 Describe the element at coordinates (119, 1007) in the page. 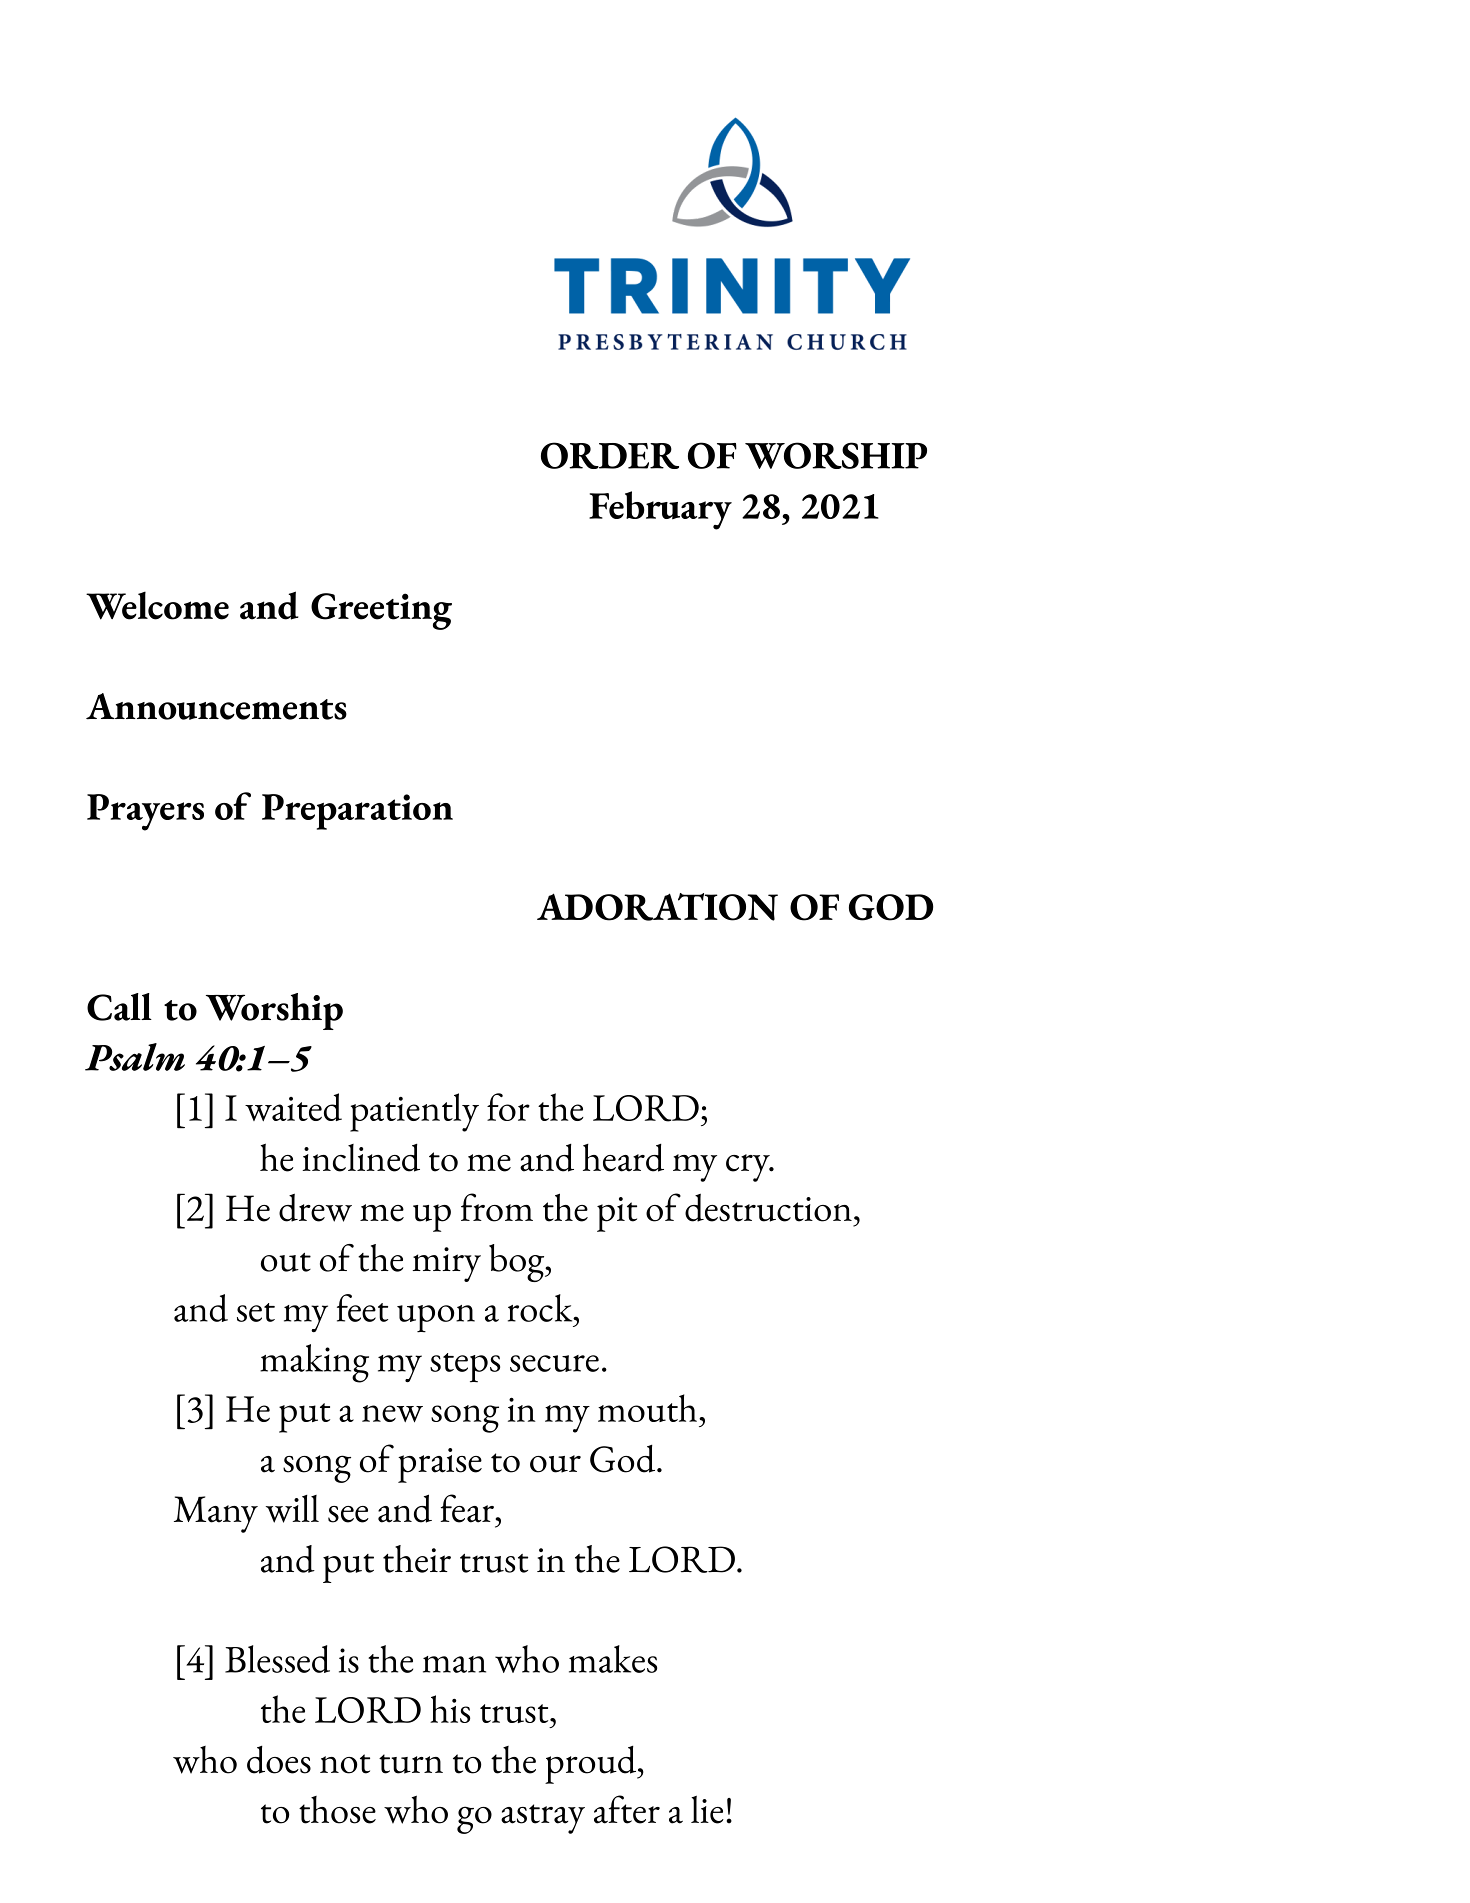

I see `Call` at that location.
